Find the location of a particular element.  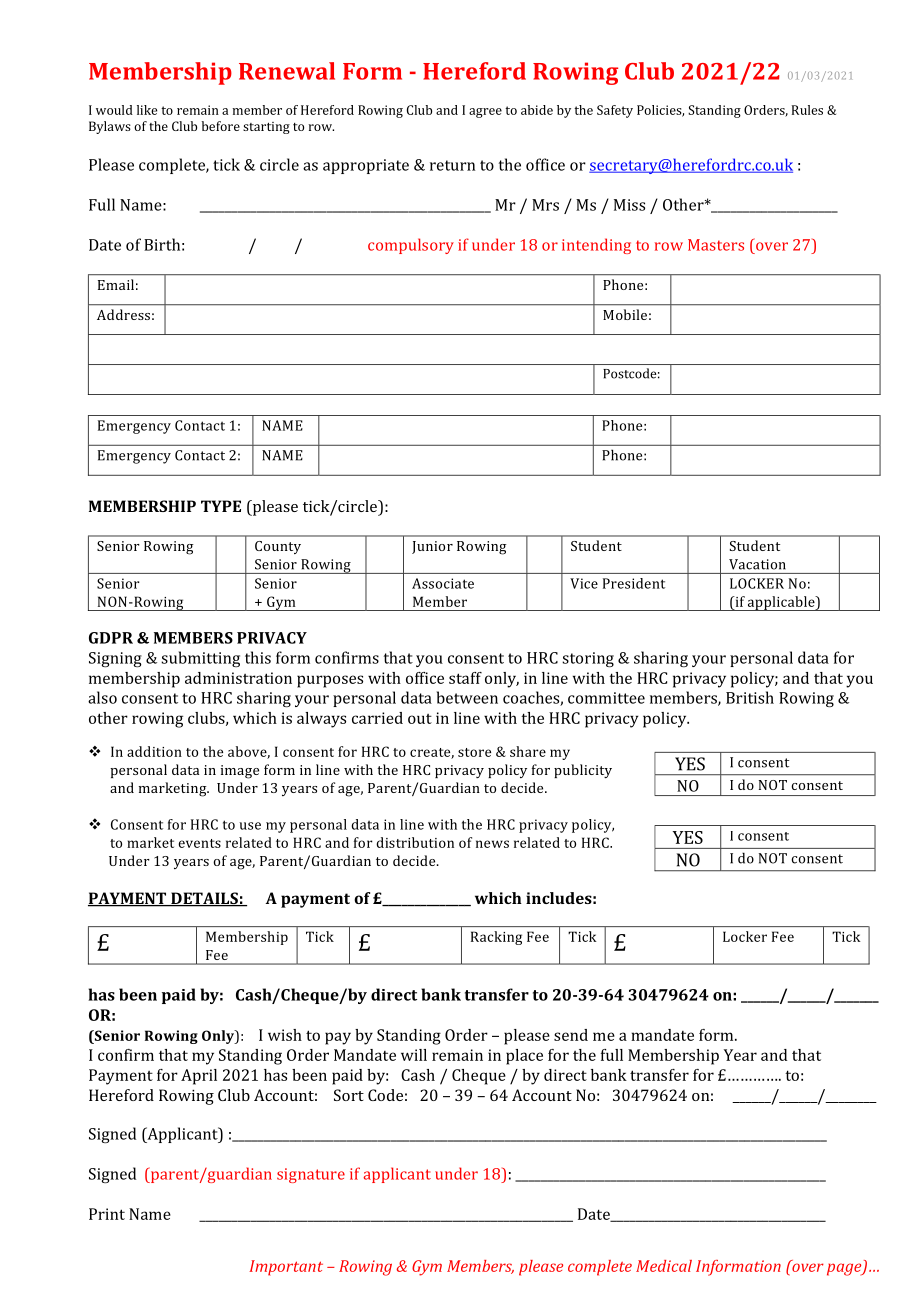

publicity is located at coordinates (583, 771).
